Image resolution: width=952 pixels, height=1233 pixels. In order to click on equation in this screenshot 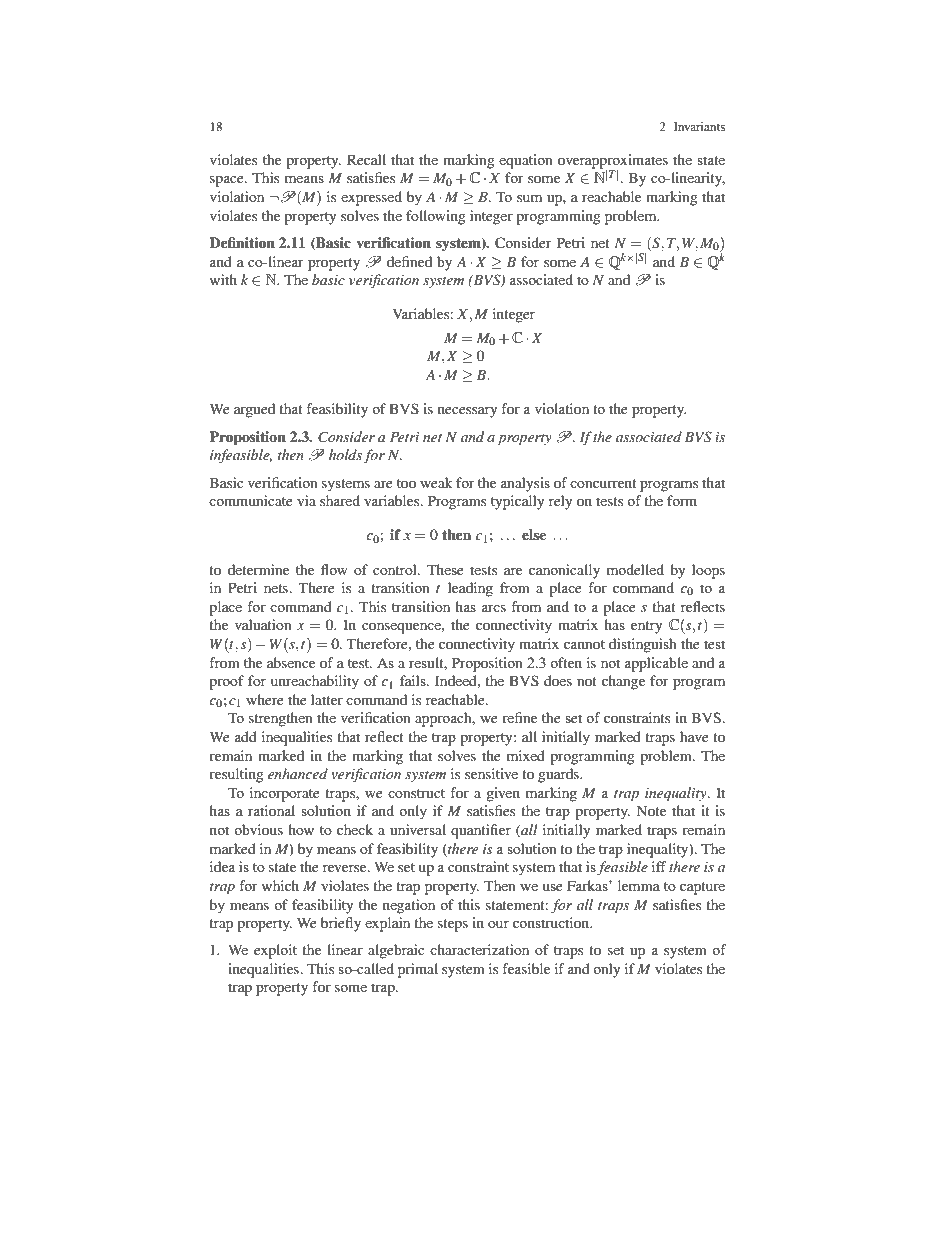, I will do `click(526, 161)`.
